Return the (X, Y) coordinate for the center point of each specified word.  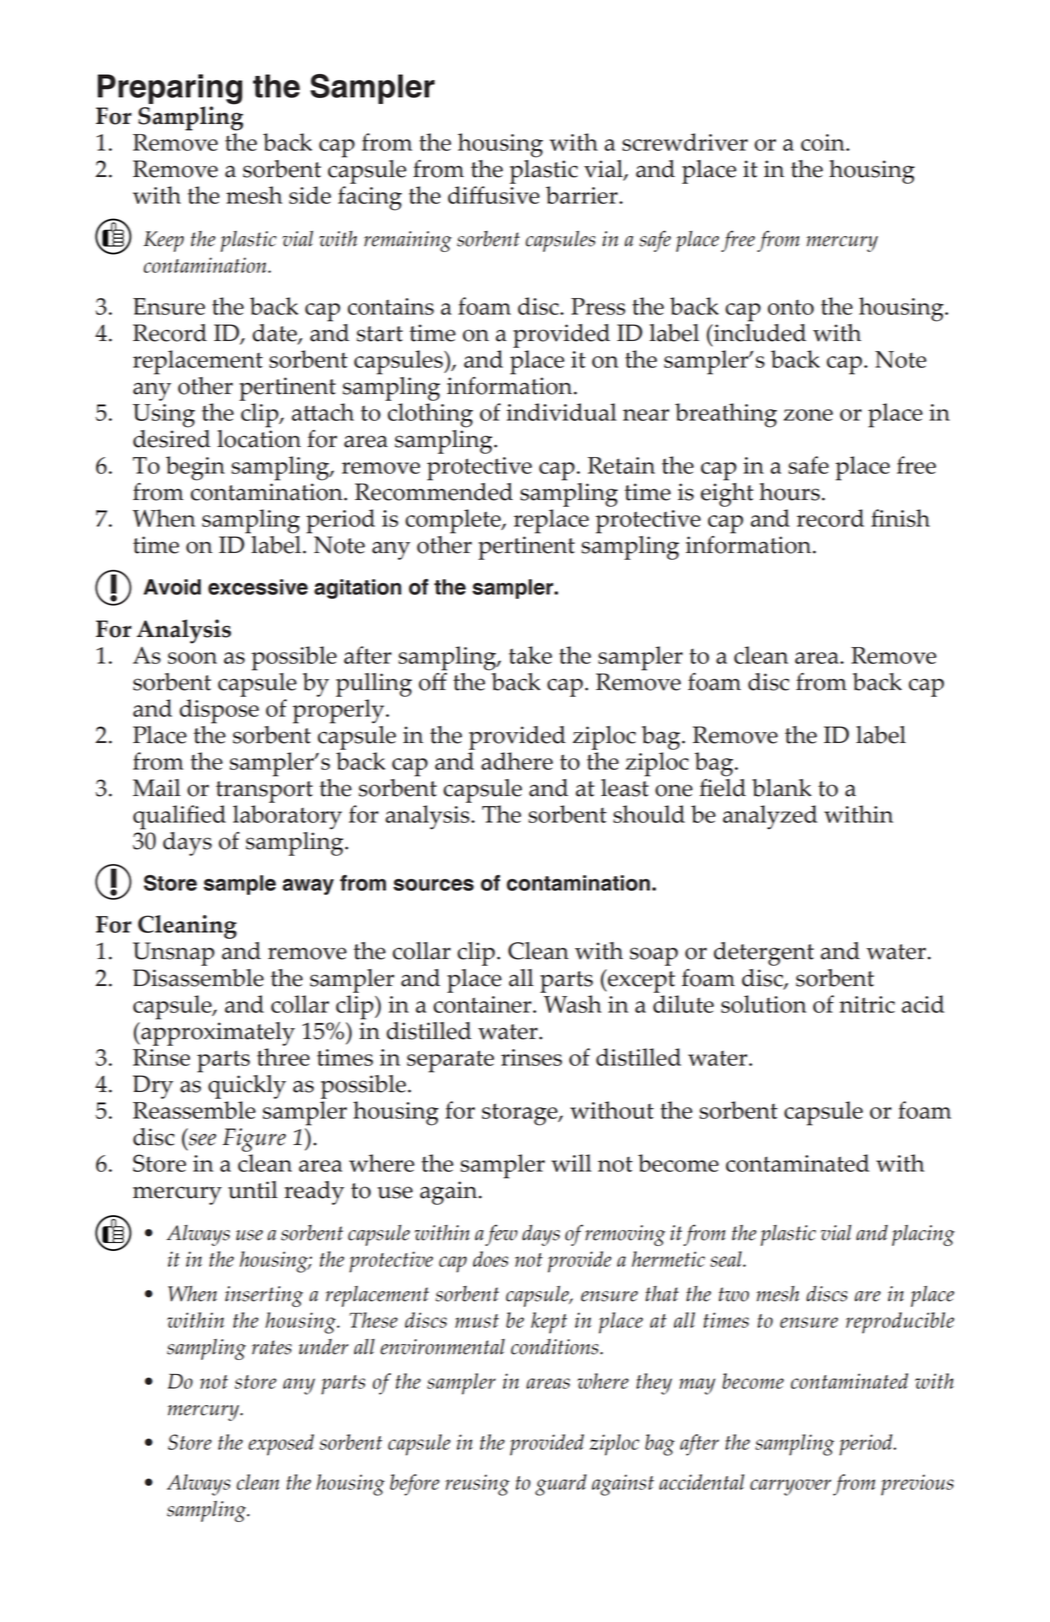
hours (789, 492)
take (530, 655)
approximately (217, 1032)
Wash (573, 1004)
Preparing (170, 90)
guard (561, 1485)
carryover (790, 1487)
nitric (867, 1004)
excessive (258, 587)
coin (824, 142)
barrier (583, 195)
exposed (281, 1445)
